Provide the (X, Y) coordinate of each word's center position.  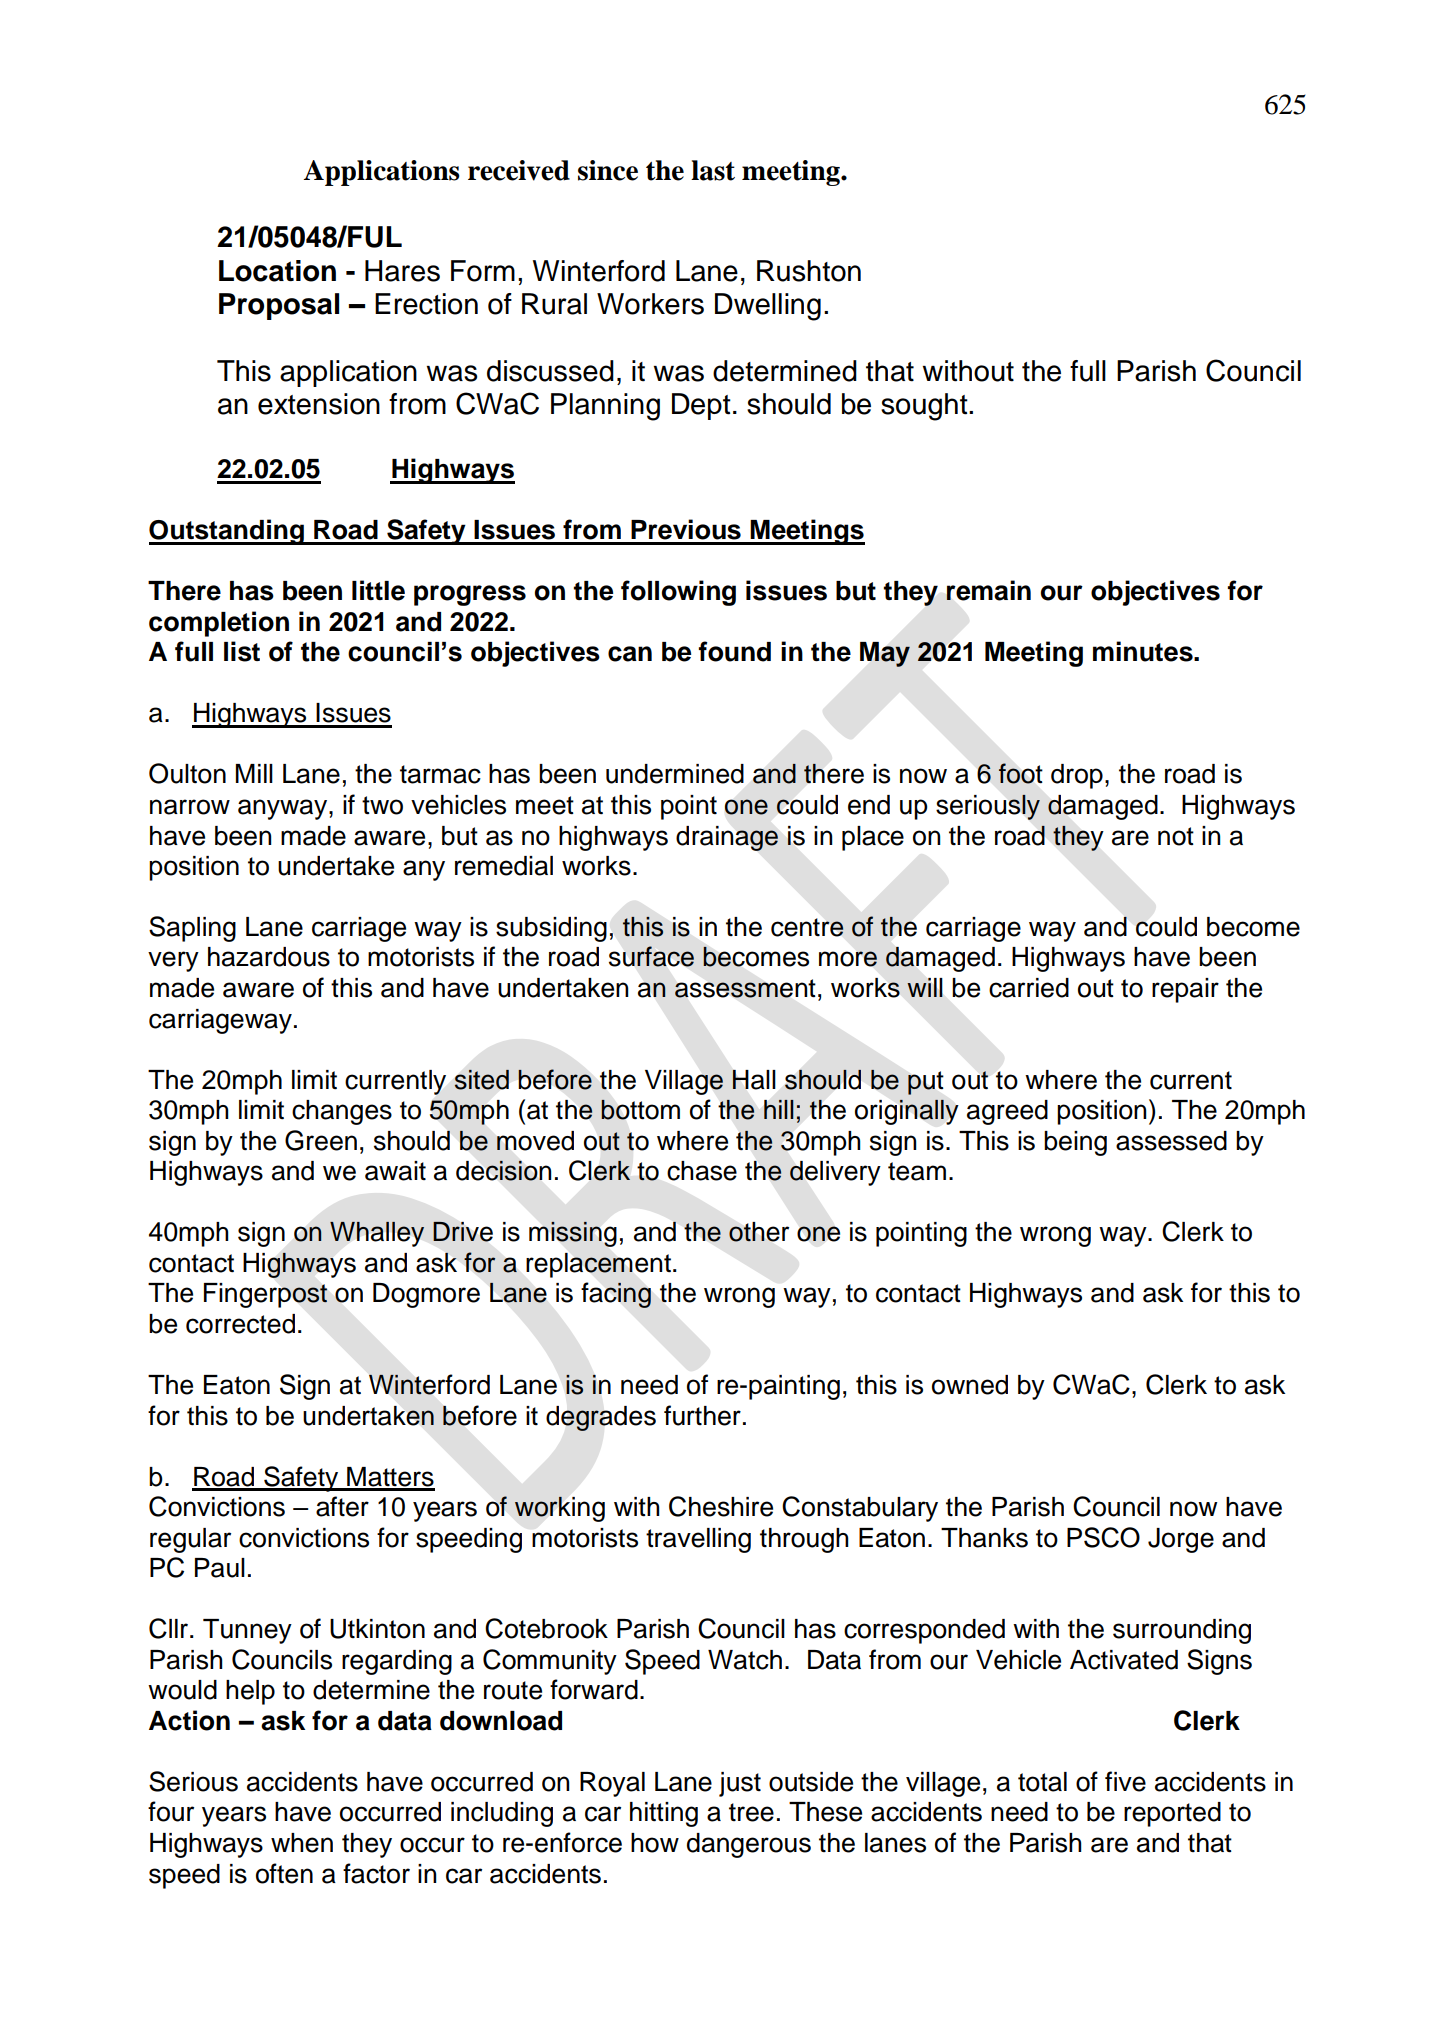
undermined (675, 774)
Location (277, 271)
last (713, 170)
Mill (254, 773)
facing (616, 1295)
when (302, 1843)
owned (970, 1385)
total (1042, 1782)
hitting (664, 1814)
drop (1077, 776)
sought (925, 407)
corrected (240, 1324)
